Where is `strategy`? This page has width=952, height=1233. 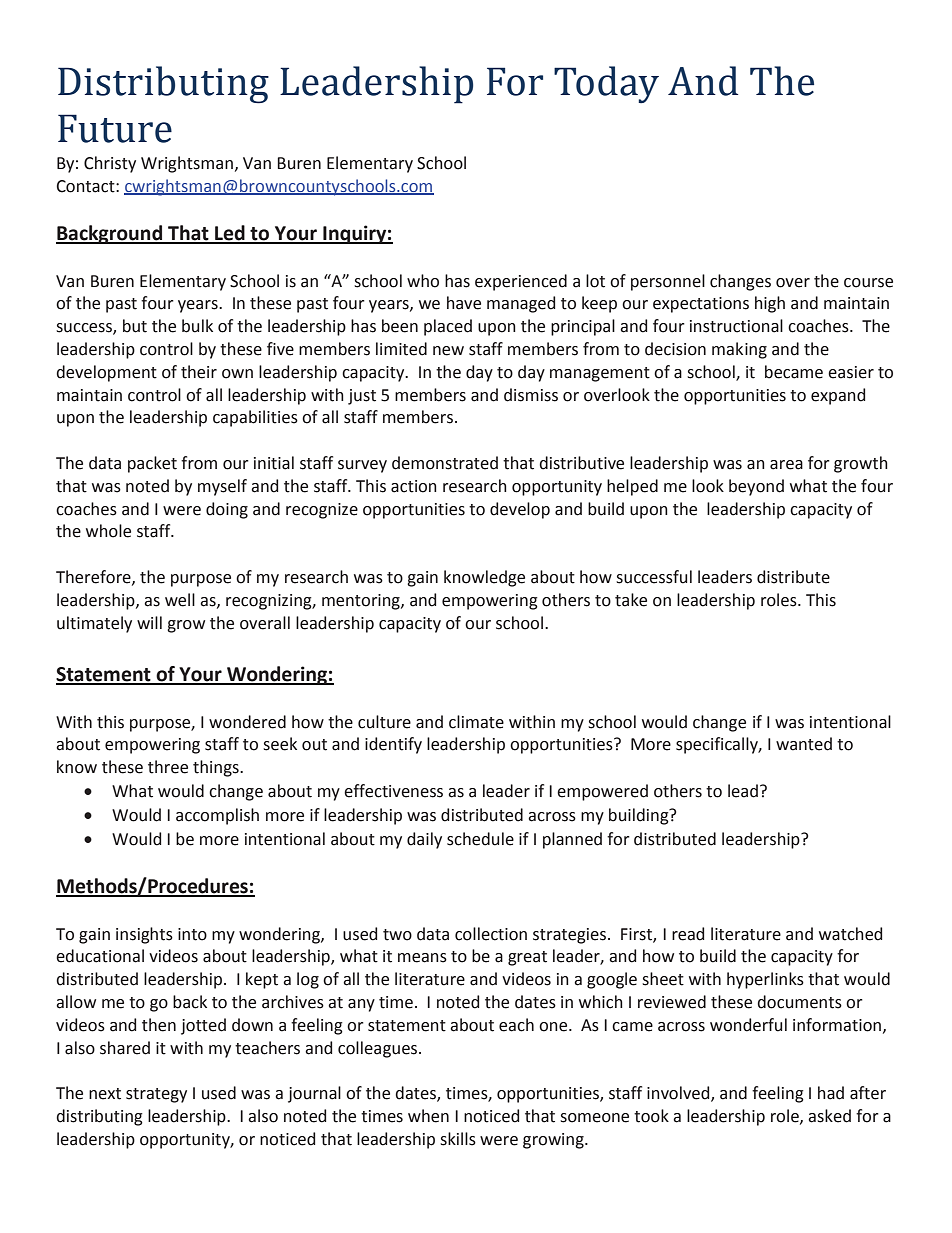
strategy is located at coordinates (156, 1095).
